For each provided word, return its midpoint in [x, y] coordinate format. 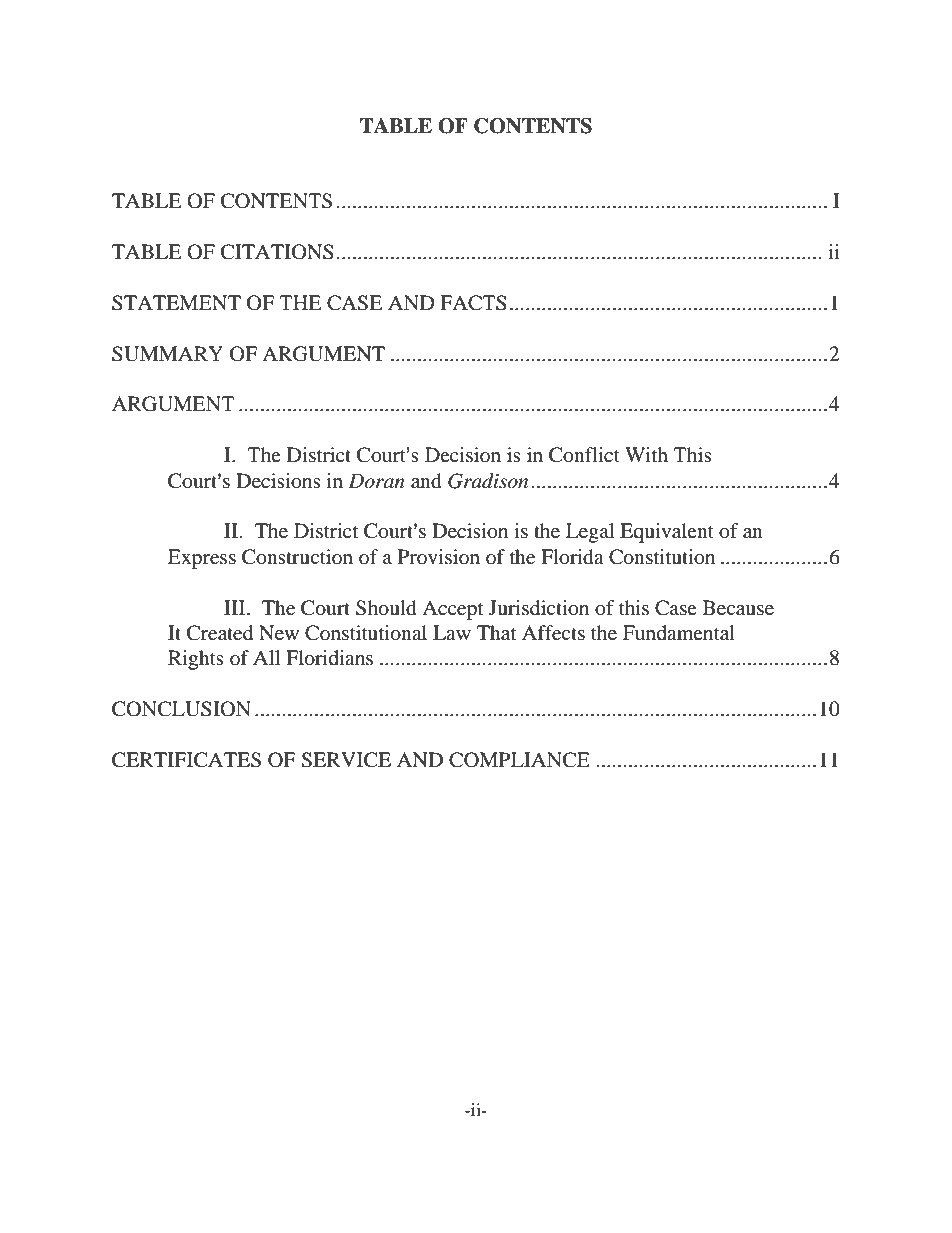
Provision [439, 556]
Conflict [584, 455]
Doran [376, 481]
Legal [590, 533]
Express [202, 559]
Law [452, 632]
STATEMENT [176, 303]
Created [220, 633]
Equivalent [667, 533]
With [646, 454]
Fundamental [679, 632]
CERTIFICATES [186, 760]
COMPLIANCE [519, 760]
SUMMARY [167, 354]
